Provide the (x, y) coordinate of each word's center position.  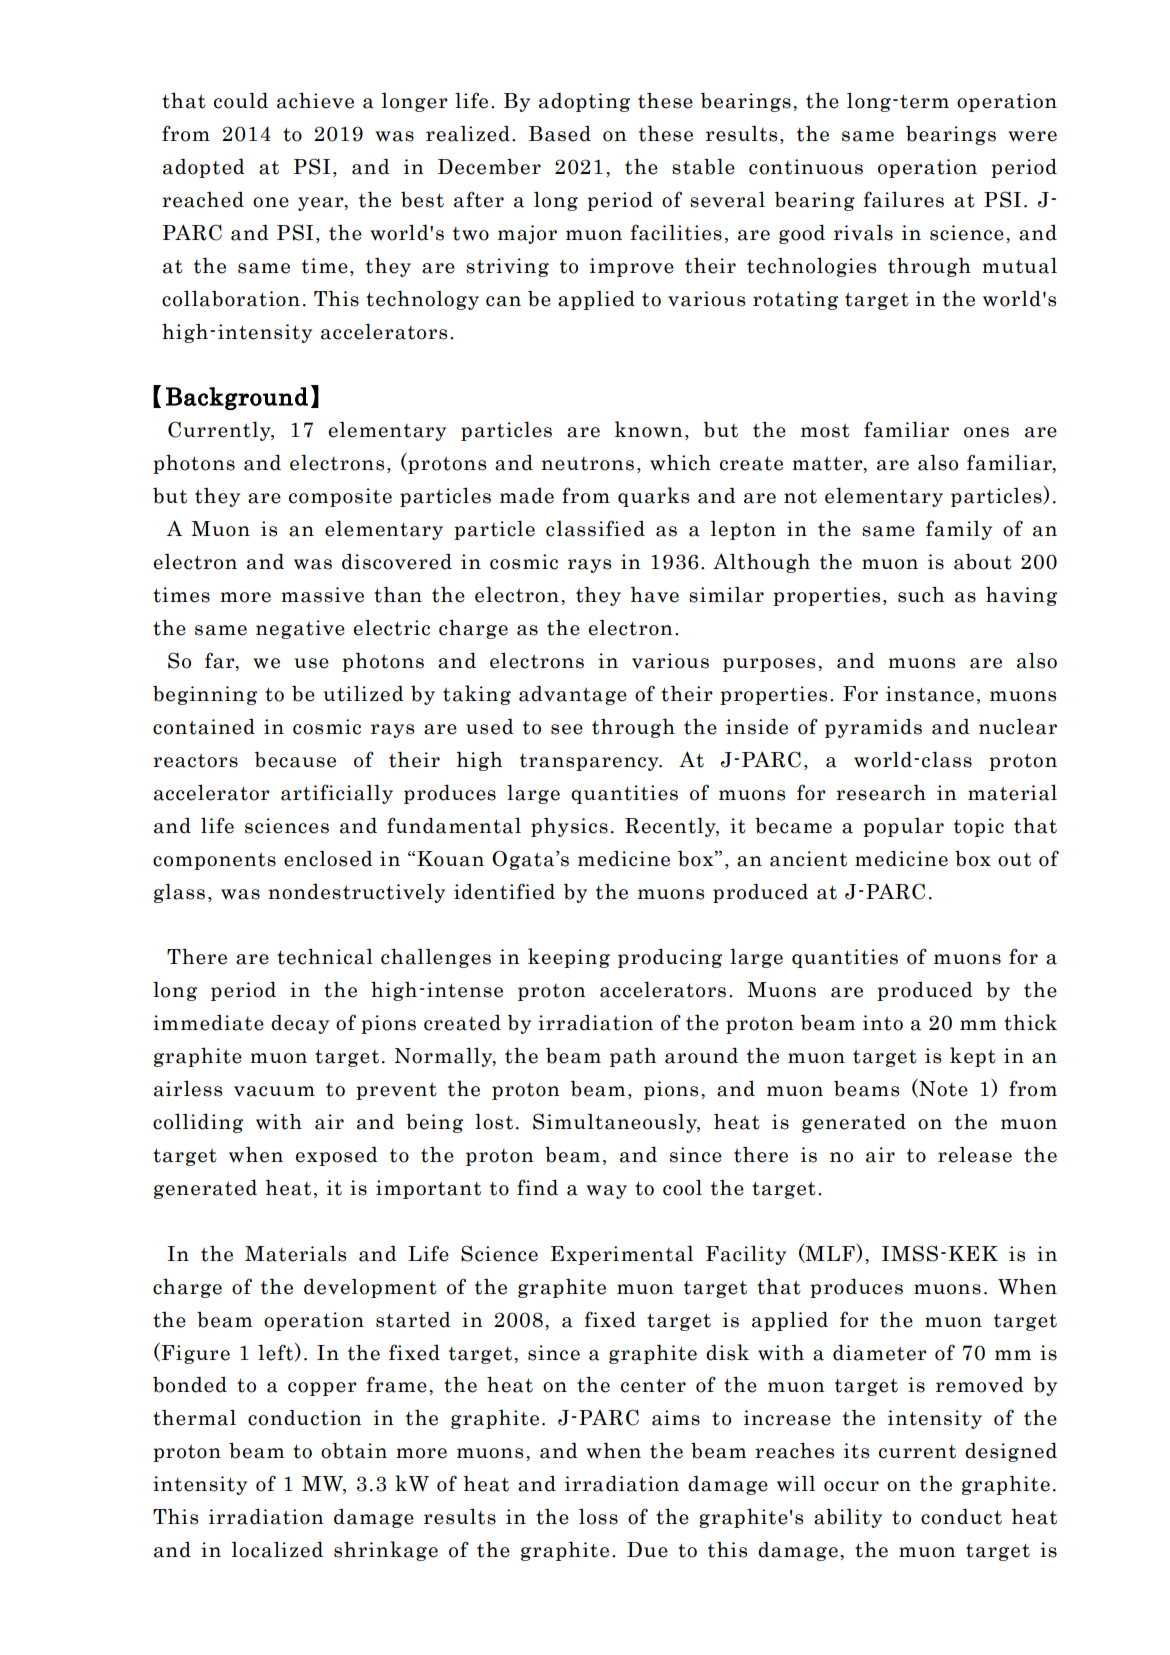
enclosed (328, 858)
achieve (315, 100)
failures (904, 199)
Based (560, 134)
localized (277, 1549)
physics (569, 827)
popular (903, 827)
